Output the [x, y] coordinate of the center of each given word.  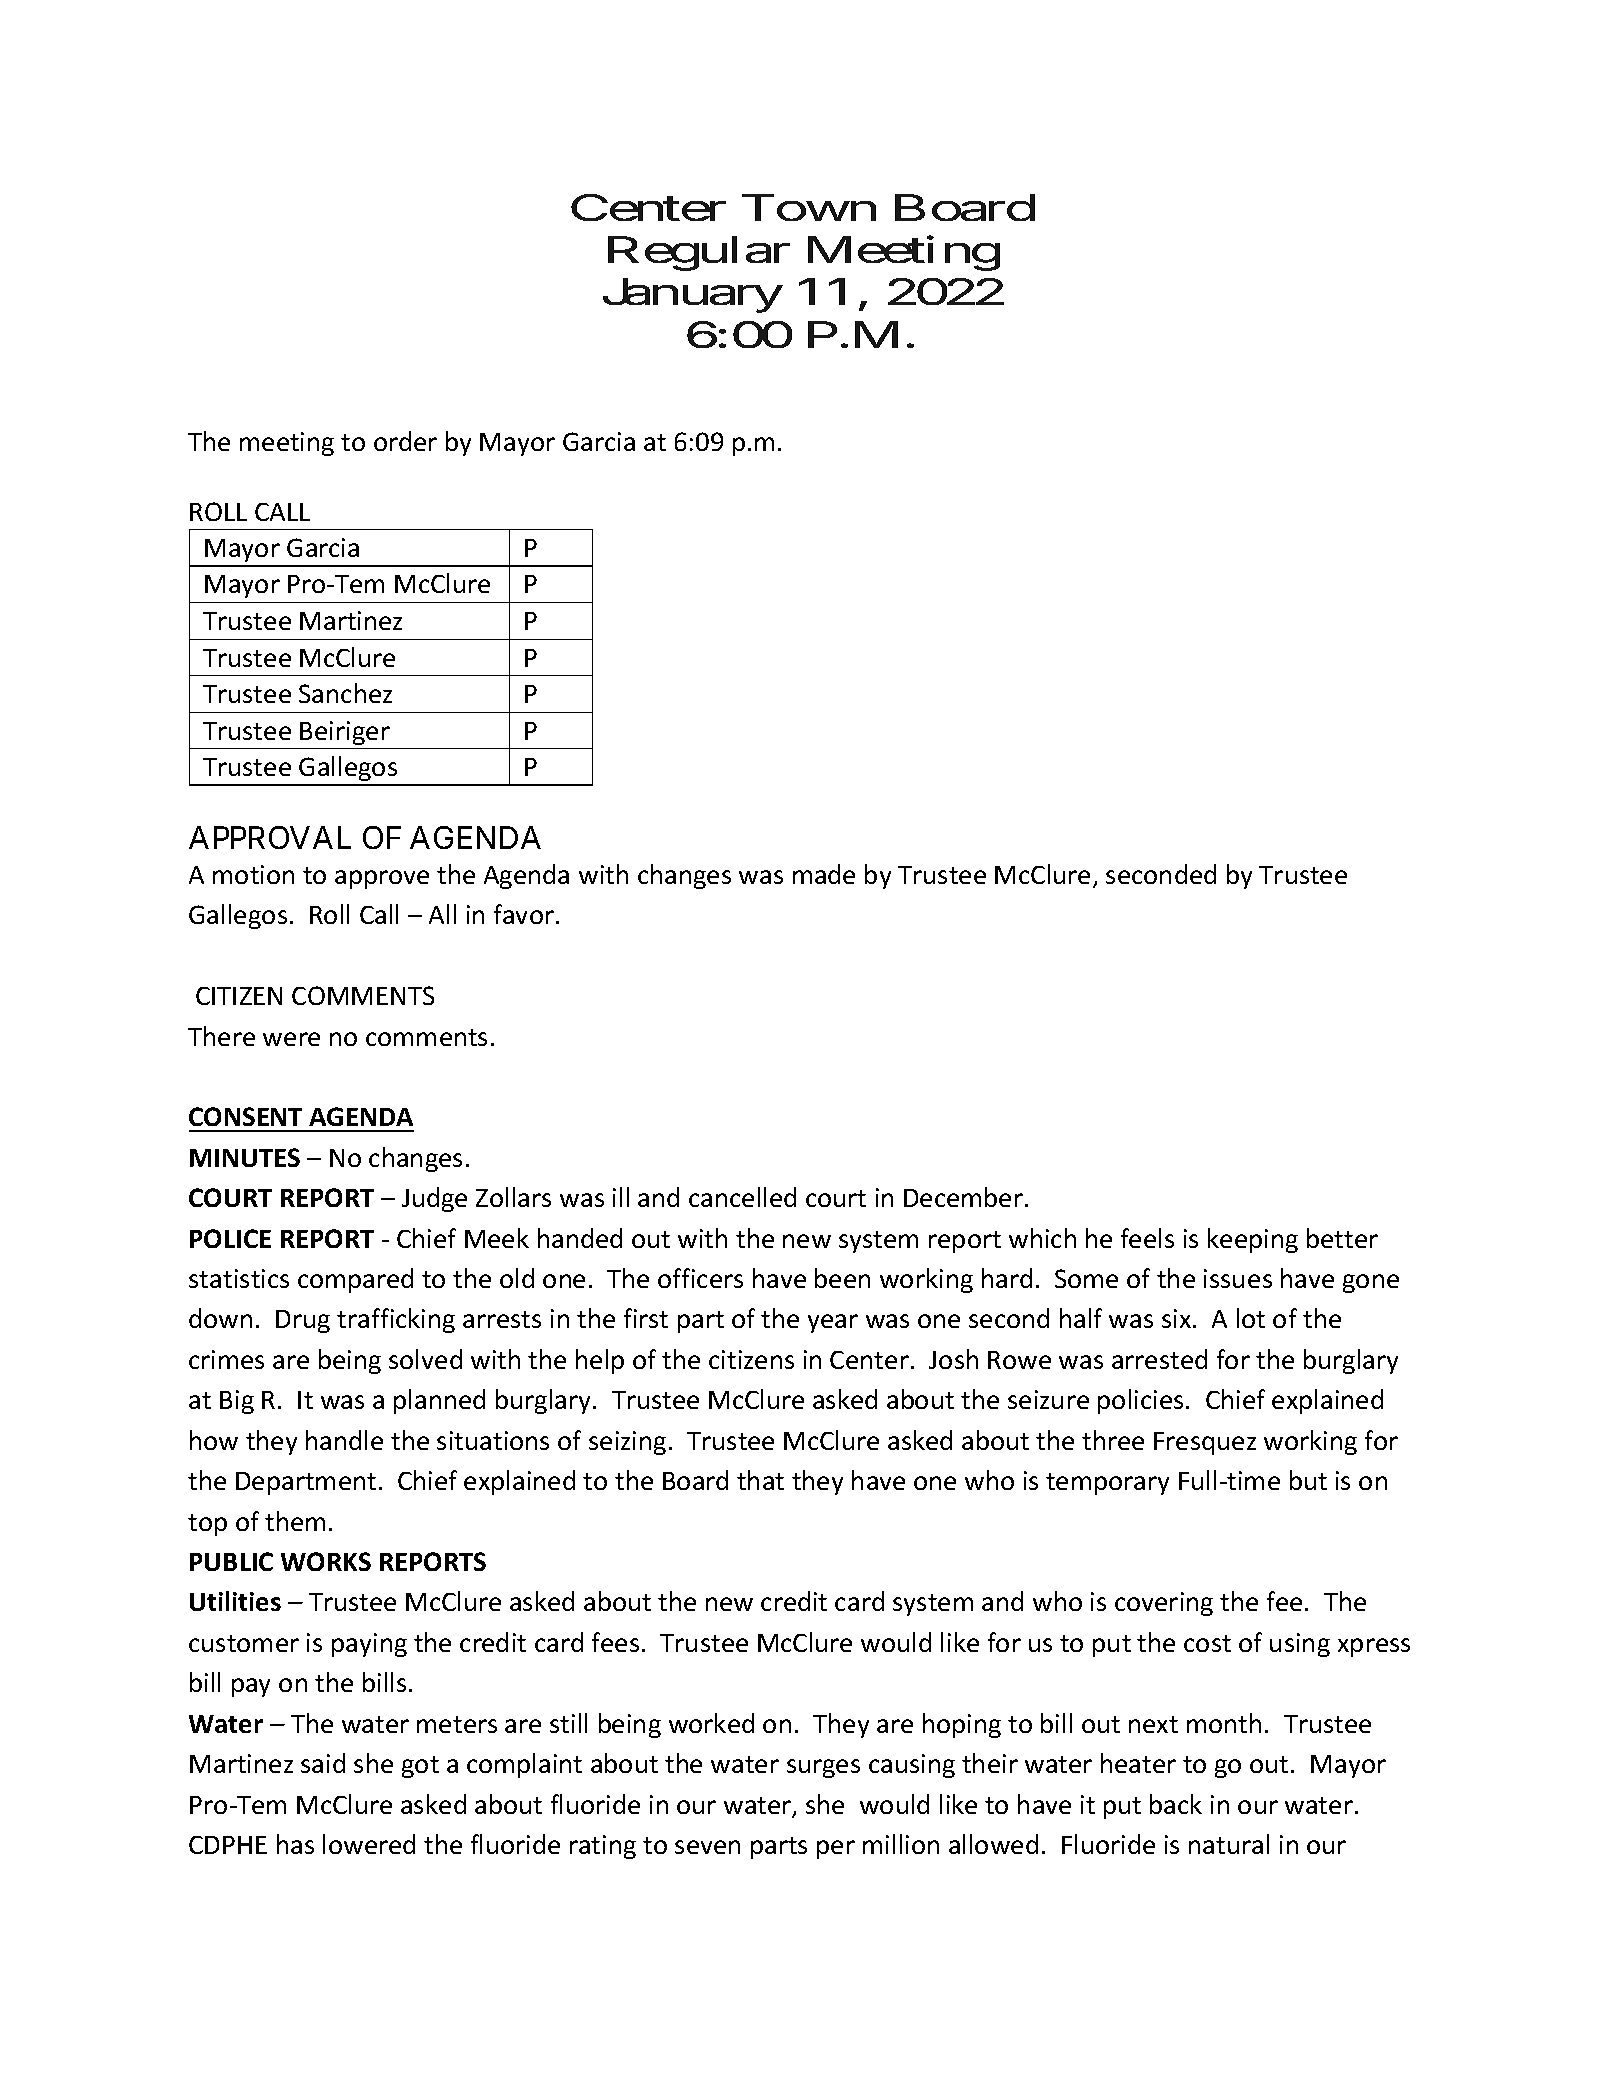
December [963, 1197]
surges [823, 1768]
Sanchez [345, 693]
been [842, 1278]
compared [355, 1280]
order [405, 441]
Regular [699, 253]
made [824, 874]
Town [809, 208]
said [323, 1763]
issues [1238, 1278]
